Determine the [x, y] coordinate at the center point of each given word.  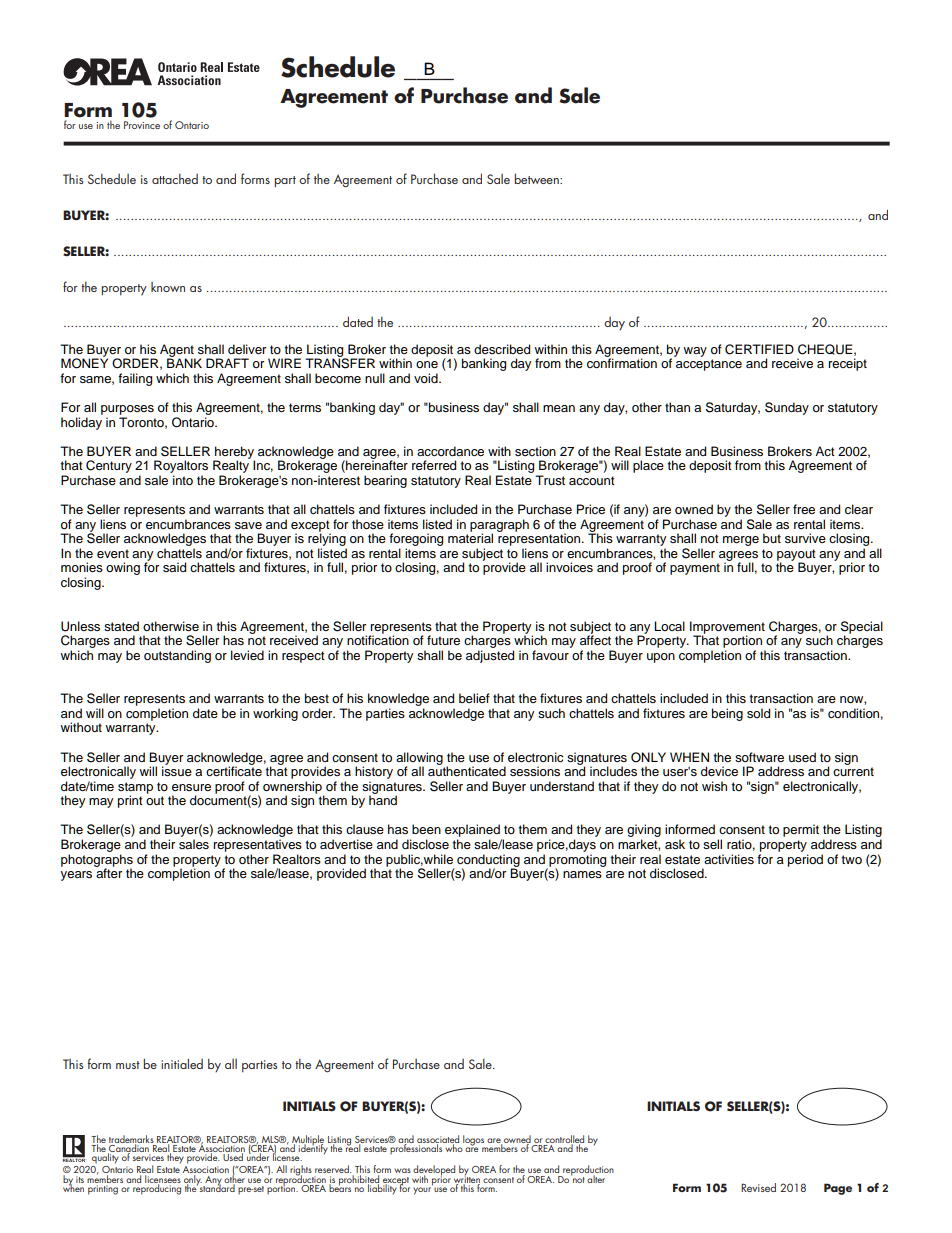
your [423, 1190]
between [538, 178]
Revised [758, 1187]
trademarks [131, 1140]
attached [175, 179]
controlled [564, 1140]
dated [358, 321]
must [128, 1065]
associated [438, 1140]
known [168, 287]
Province [142, 125]
